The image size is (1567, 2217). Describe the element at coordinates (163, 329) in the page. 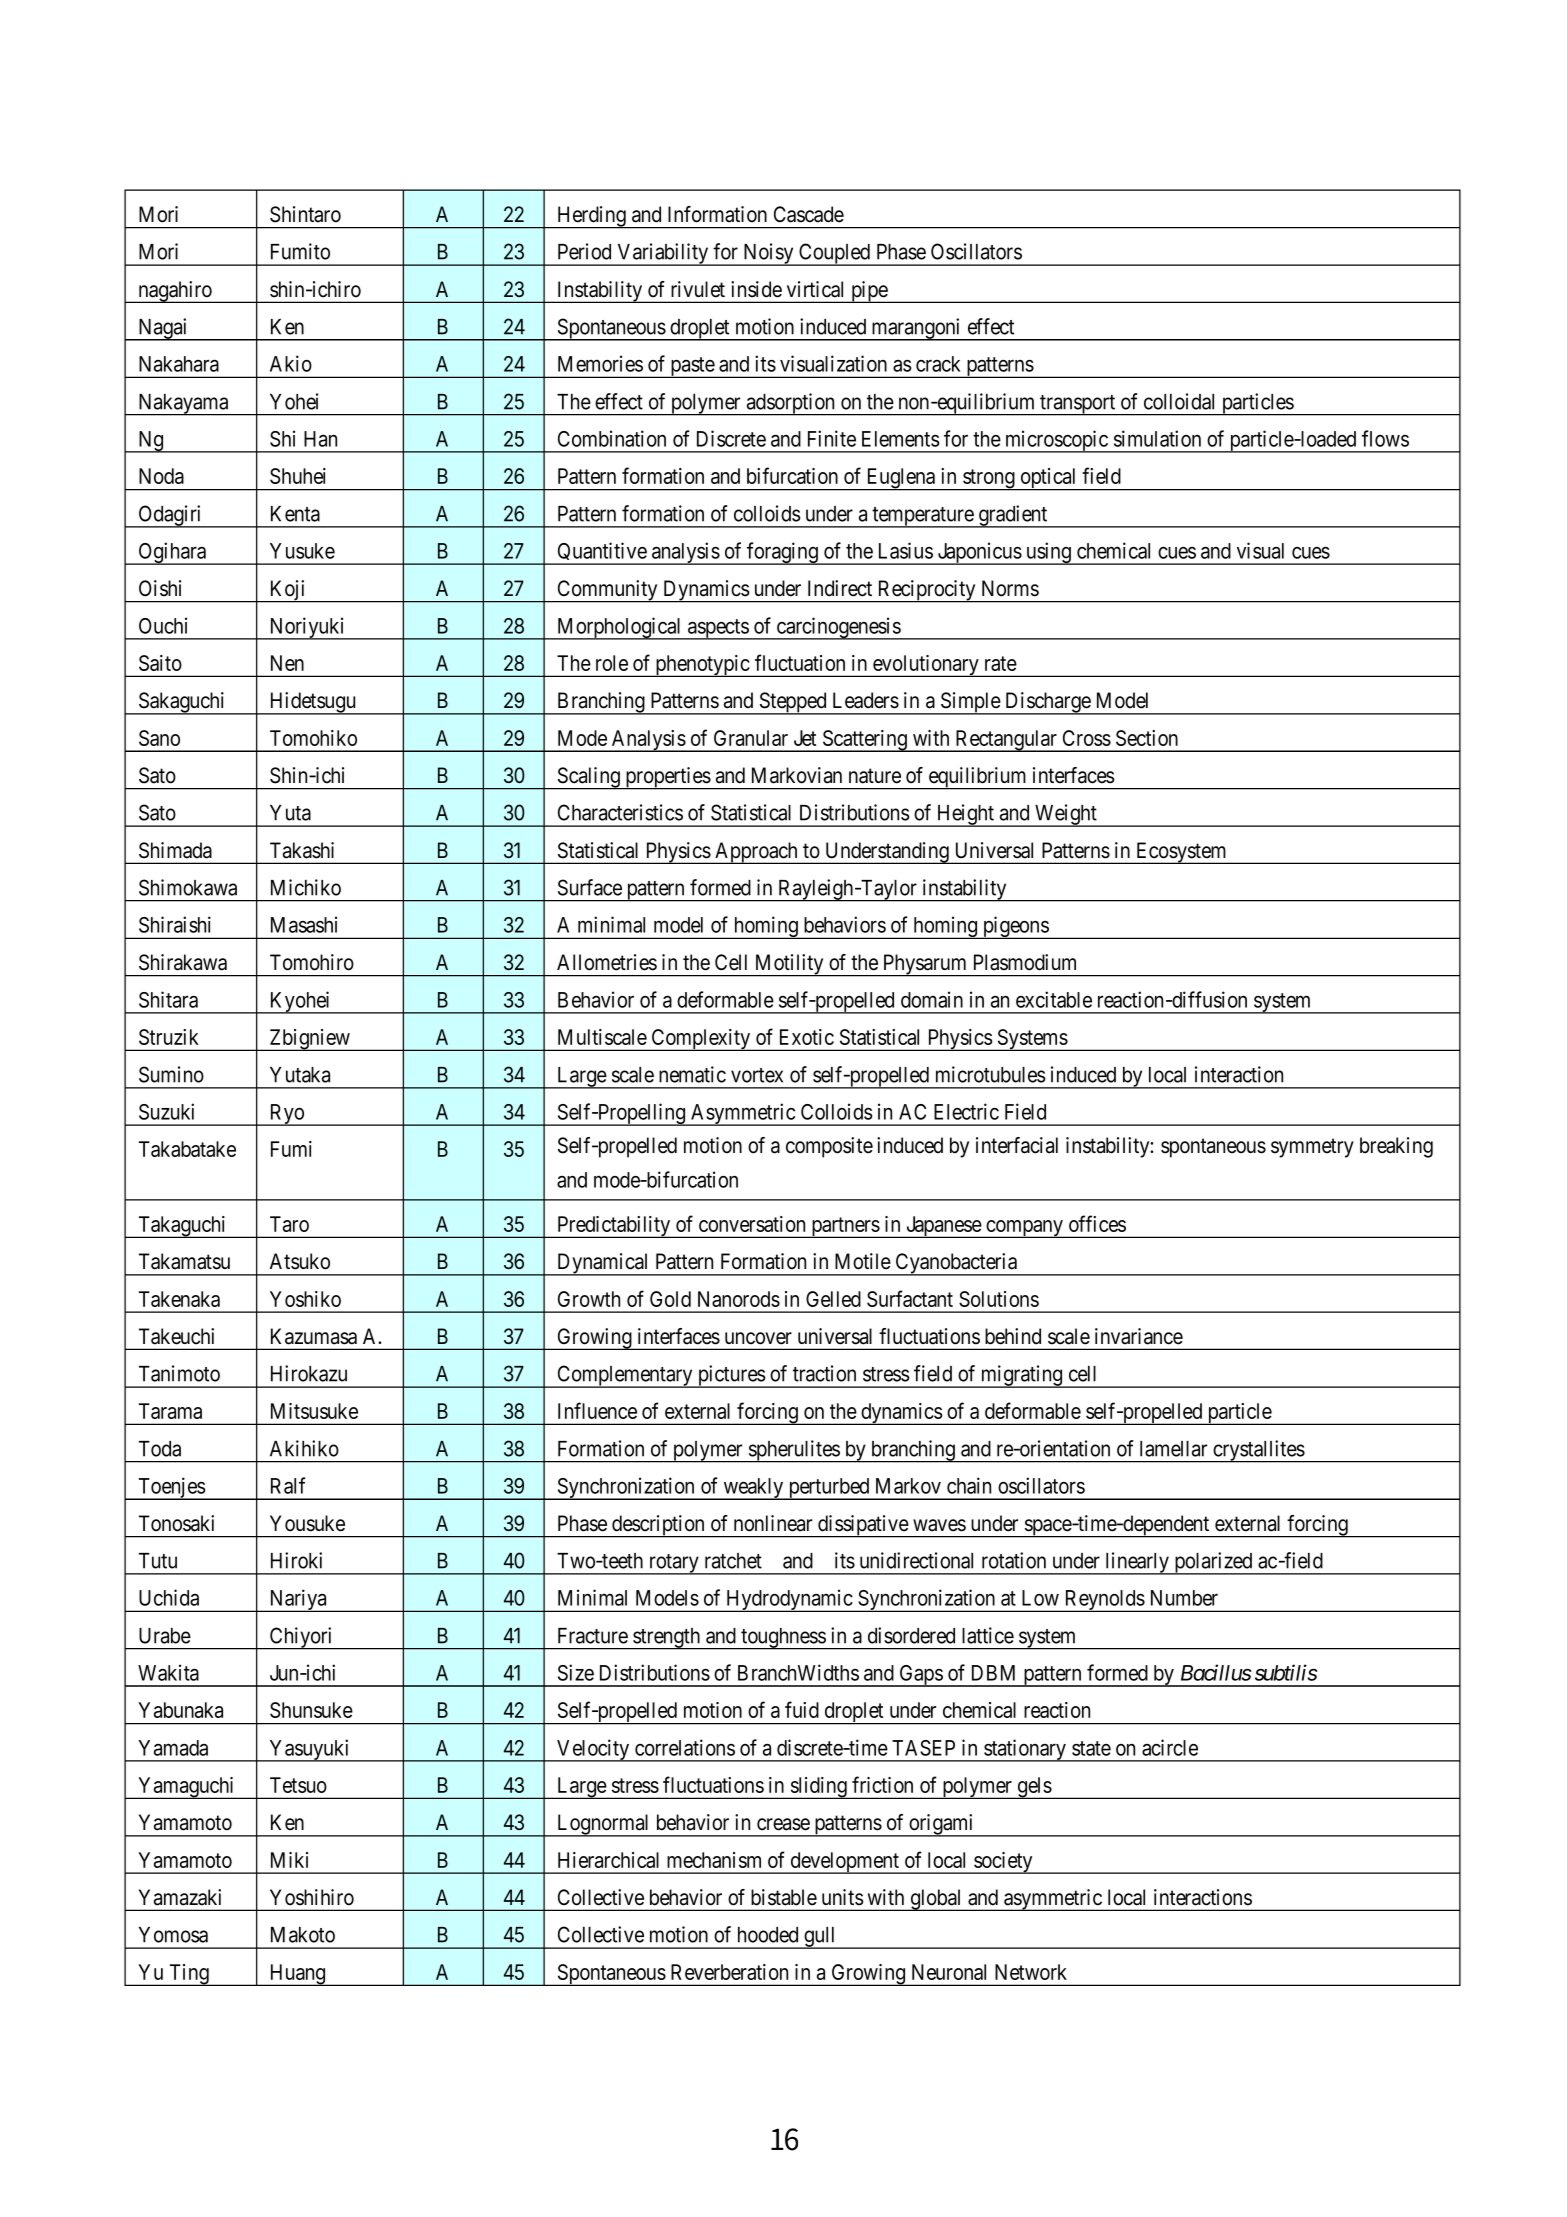

I see `Nagai` at that location.
